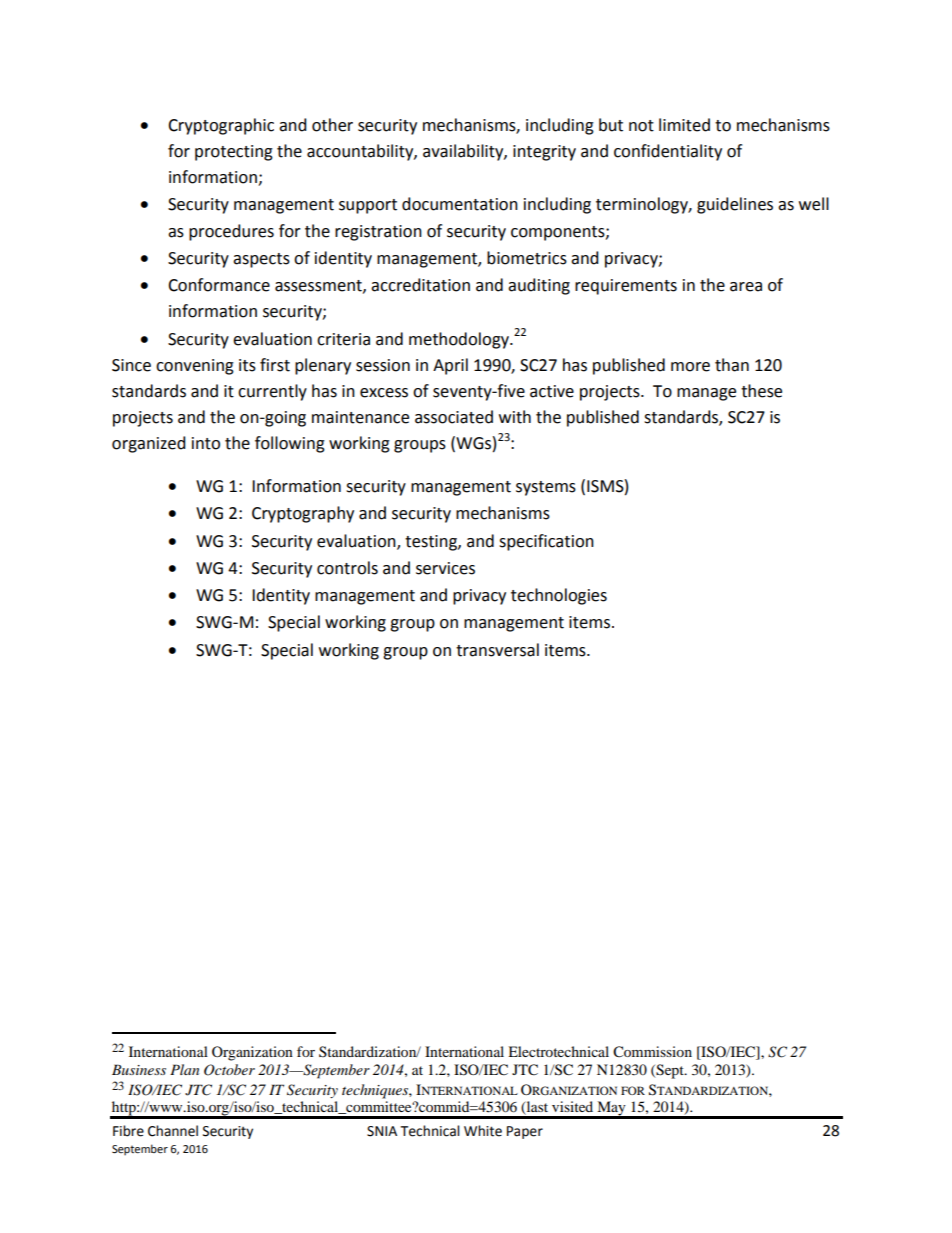 Image resolution: width=952 pixels, height=1233 pixels. Describe the element at coordinates (234, 153) in the screenshot. I see `protecting` at that location.
